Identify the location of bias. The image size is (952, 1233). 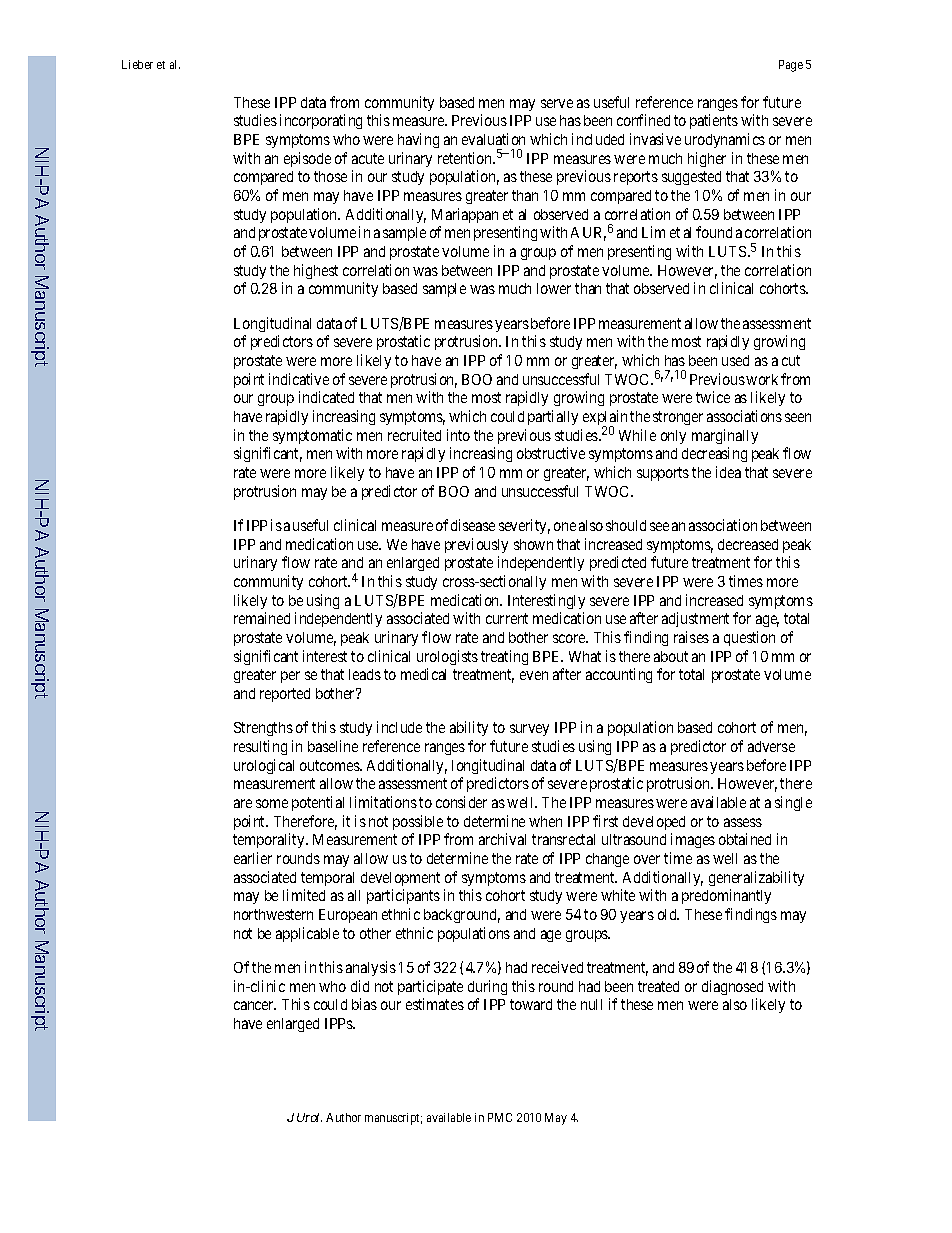
(364, 1004).
